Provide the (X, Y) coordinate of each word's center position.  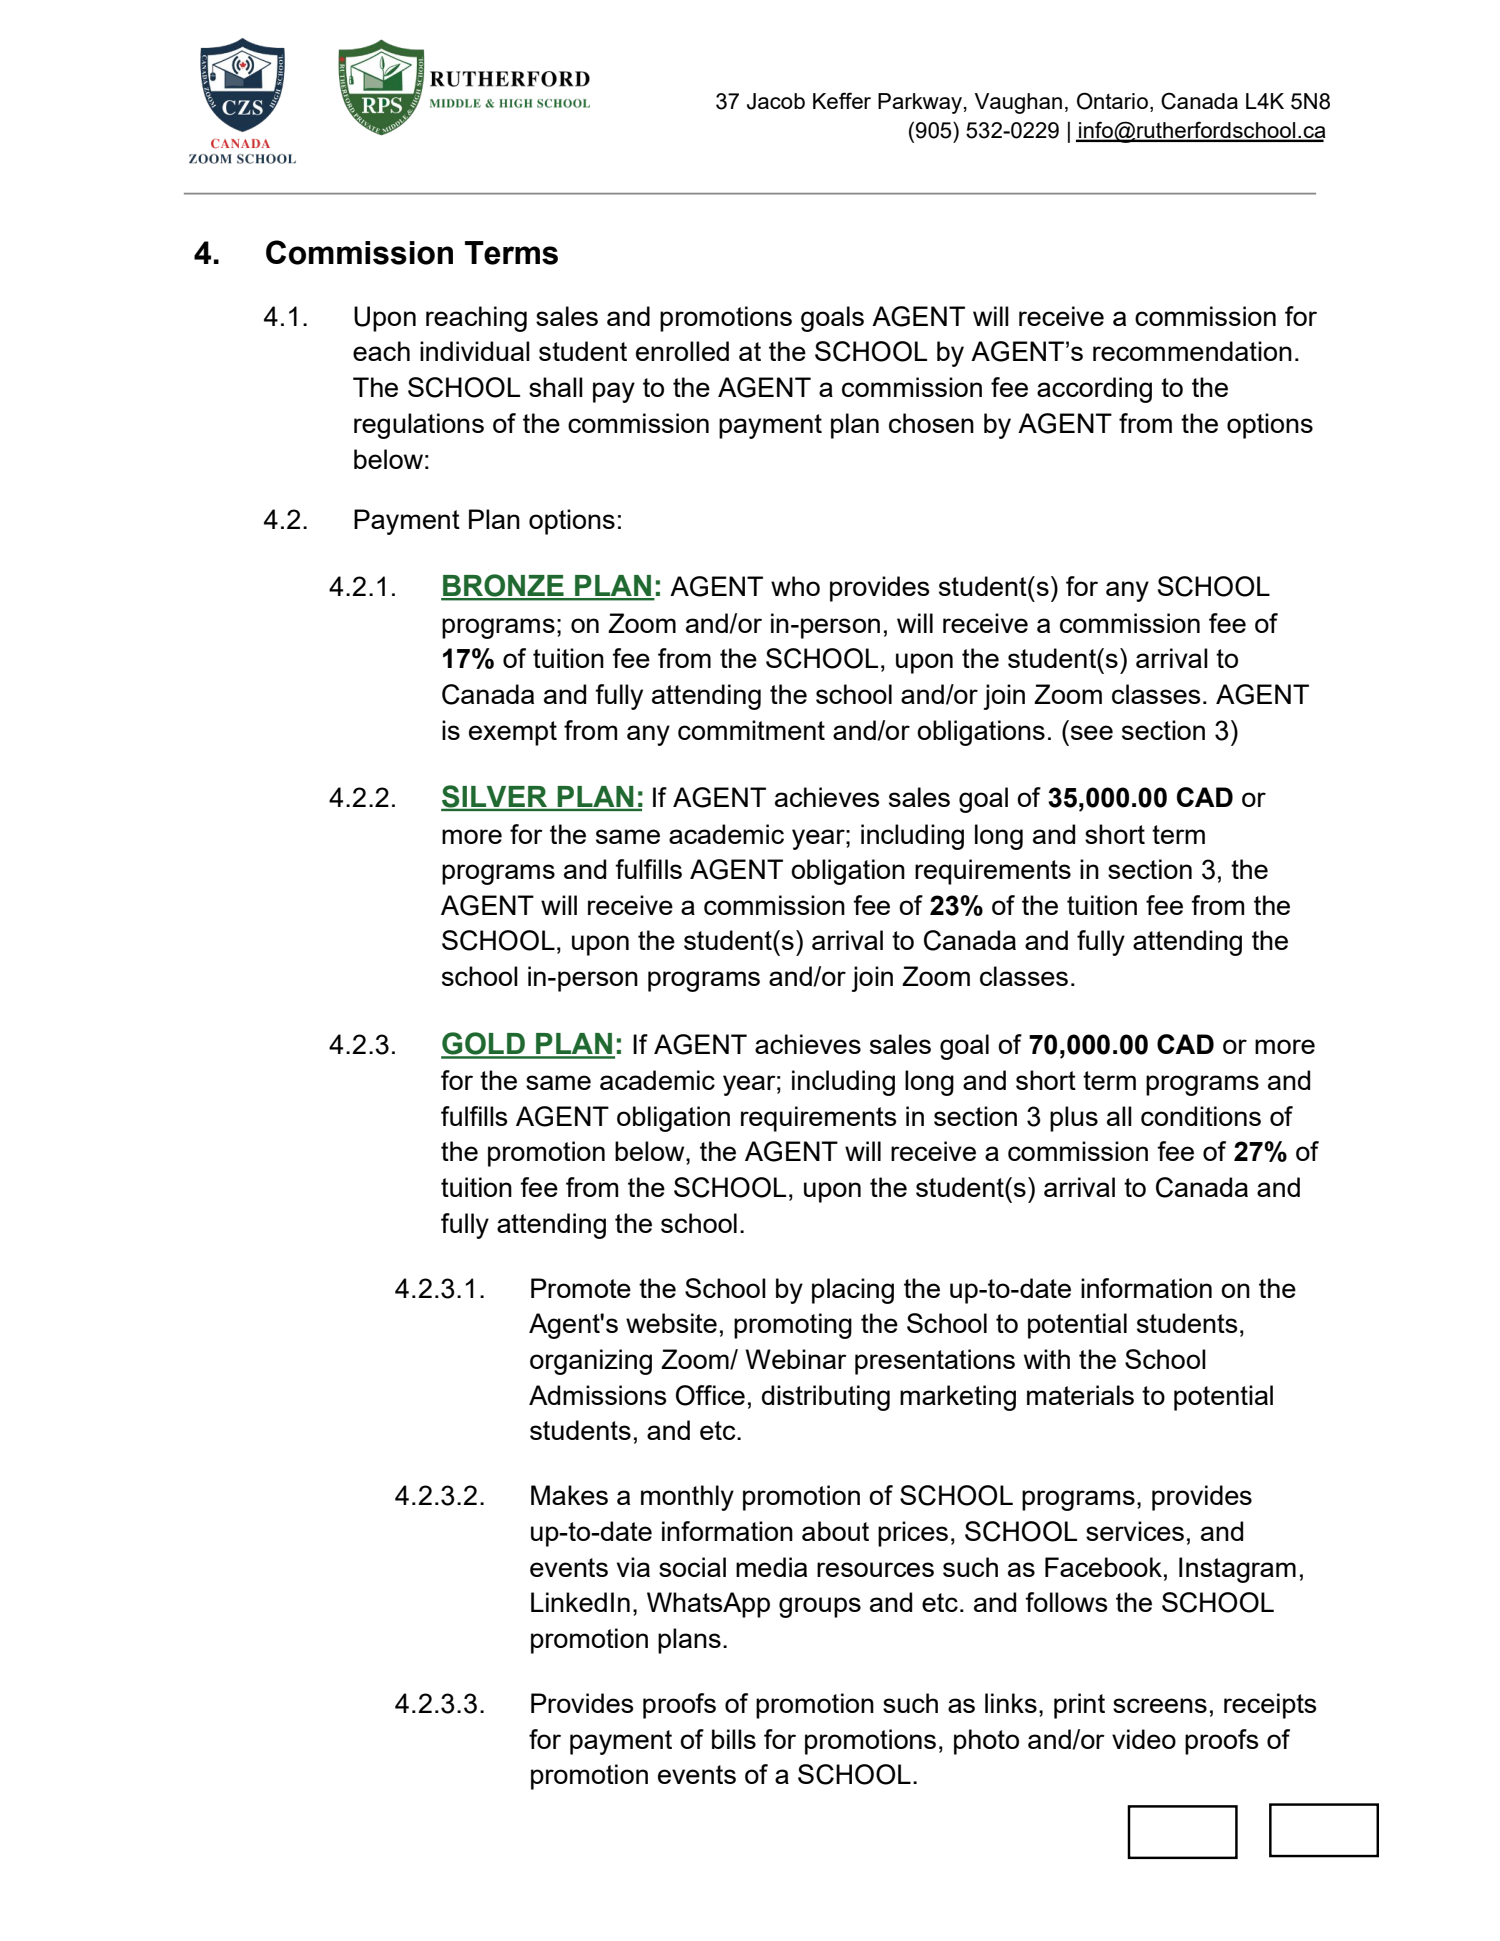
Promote (581, 1288)
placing (853, 1291)
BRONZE (503, 586)
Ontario (1112, 101)
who (795, 586)
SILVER (495, 797)
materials (1080, 1395)
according (1094, 390)
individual (475, 351)
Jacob (776, 101)
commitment (751, 730)
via (633, 1567)
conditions (1201, 1116)
